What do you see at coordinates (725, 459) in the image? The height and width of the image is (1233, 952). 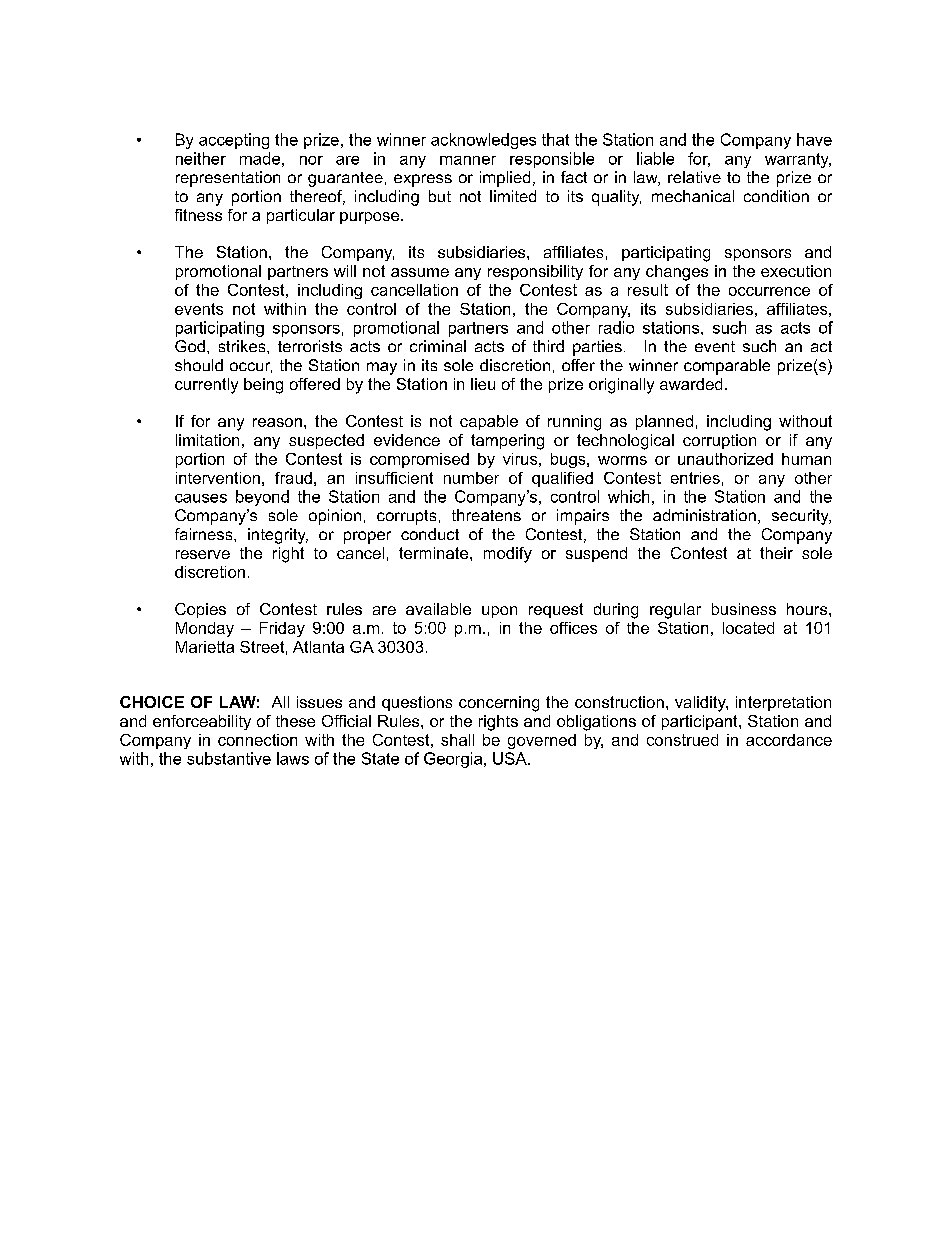 I see `unauthorized` at bounding box center [725, 459].
